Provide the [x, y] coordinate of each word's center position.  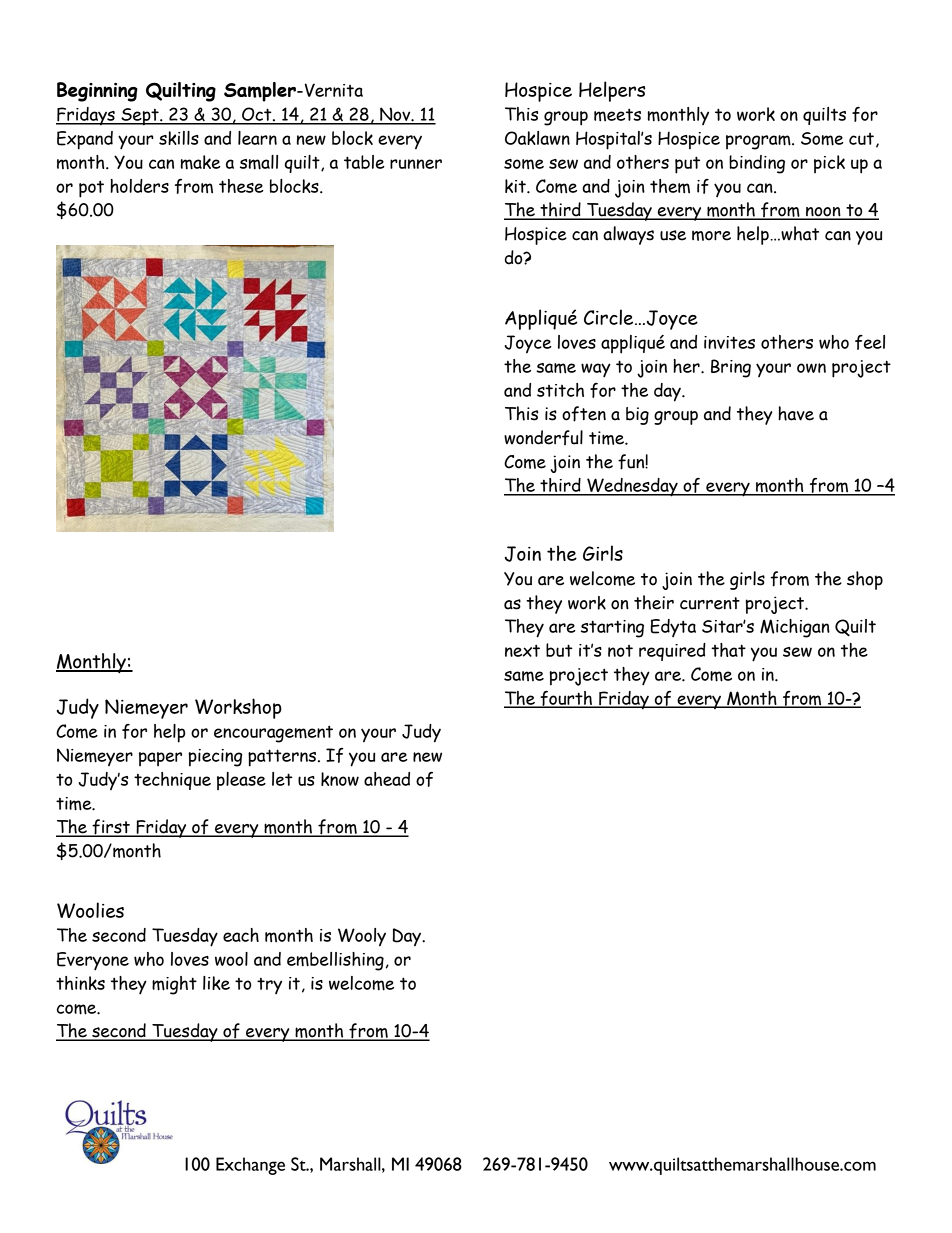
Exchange [250, 1166]
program [759, 142]
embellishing [335, 961]
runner [416, 164]
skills [179, 138]
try [269, 986]
